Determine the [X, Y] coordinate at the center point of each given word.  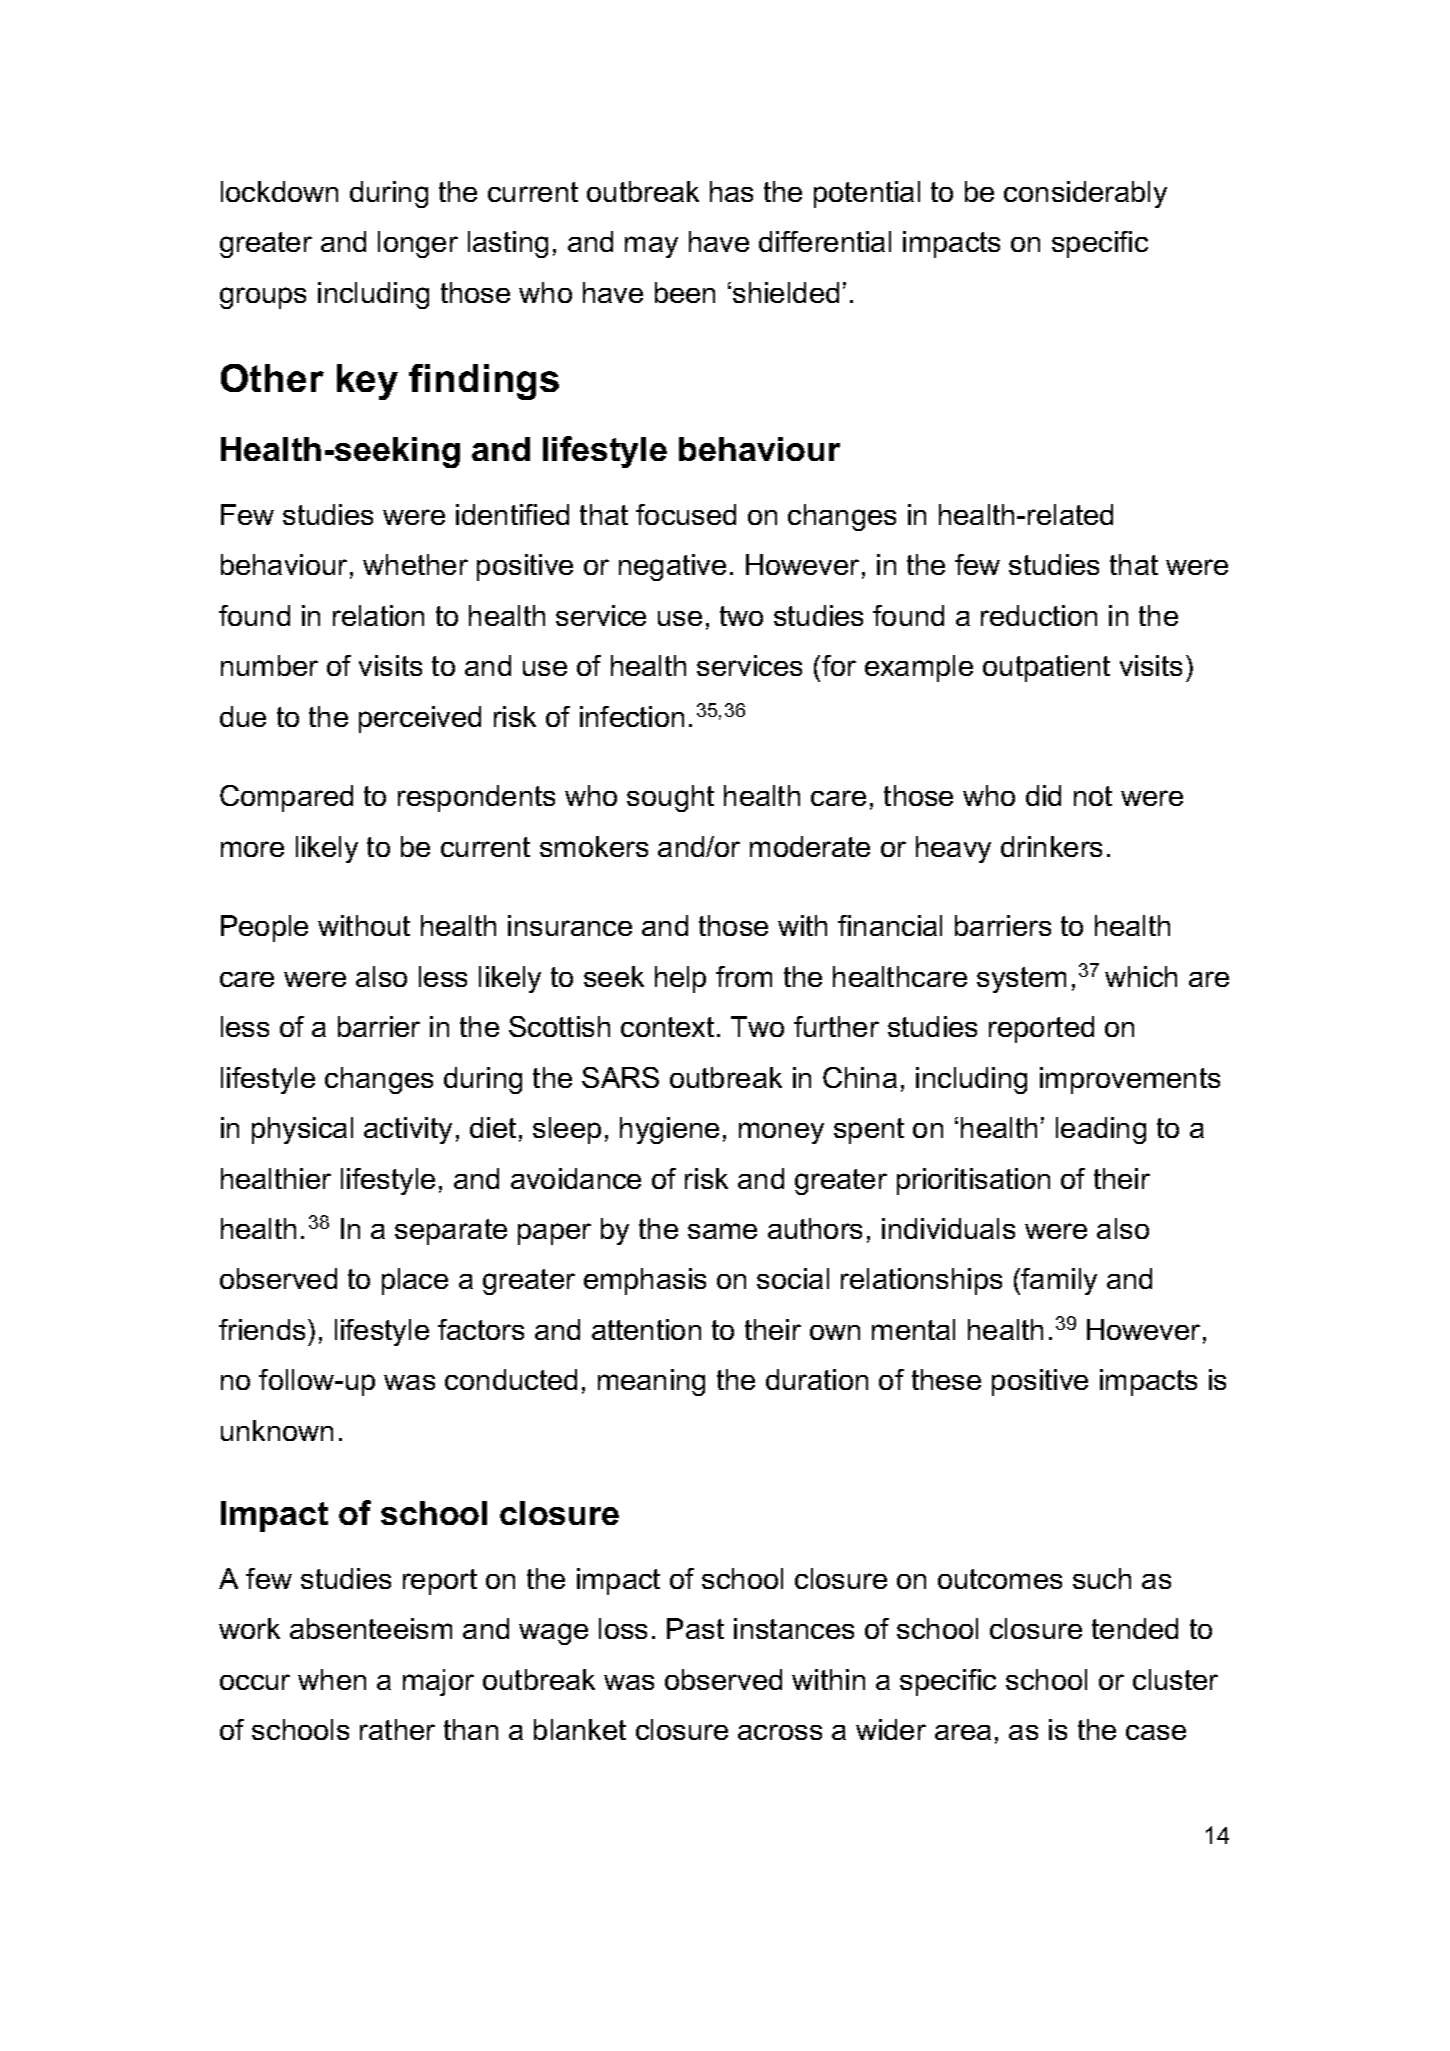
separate [451, 1232]
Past [695, 1628]
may [651, 247]
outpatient [1046, 668]
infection [632, 716]
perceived [420, 719]
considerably [1085, 194]
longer [418, 244]
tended [1135, 1628]
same [722, 1231]
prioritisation [973, 1181]
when [332, 1679]
